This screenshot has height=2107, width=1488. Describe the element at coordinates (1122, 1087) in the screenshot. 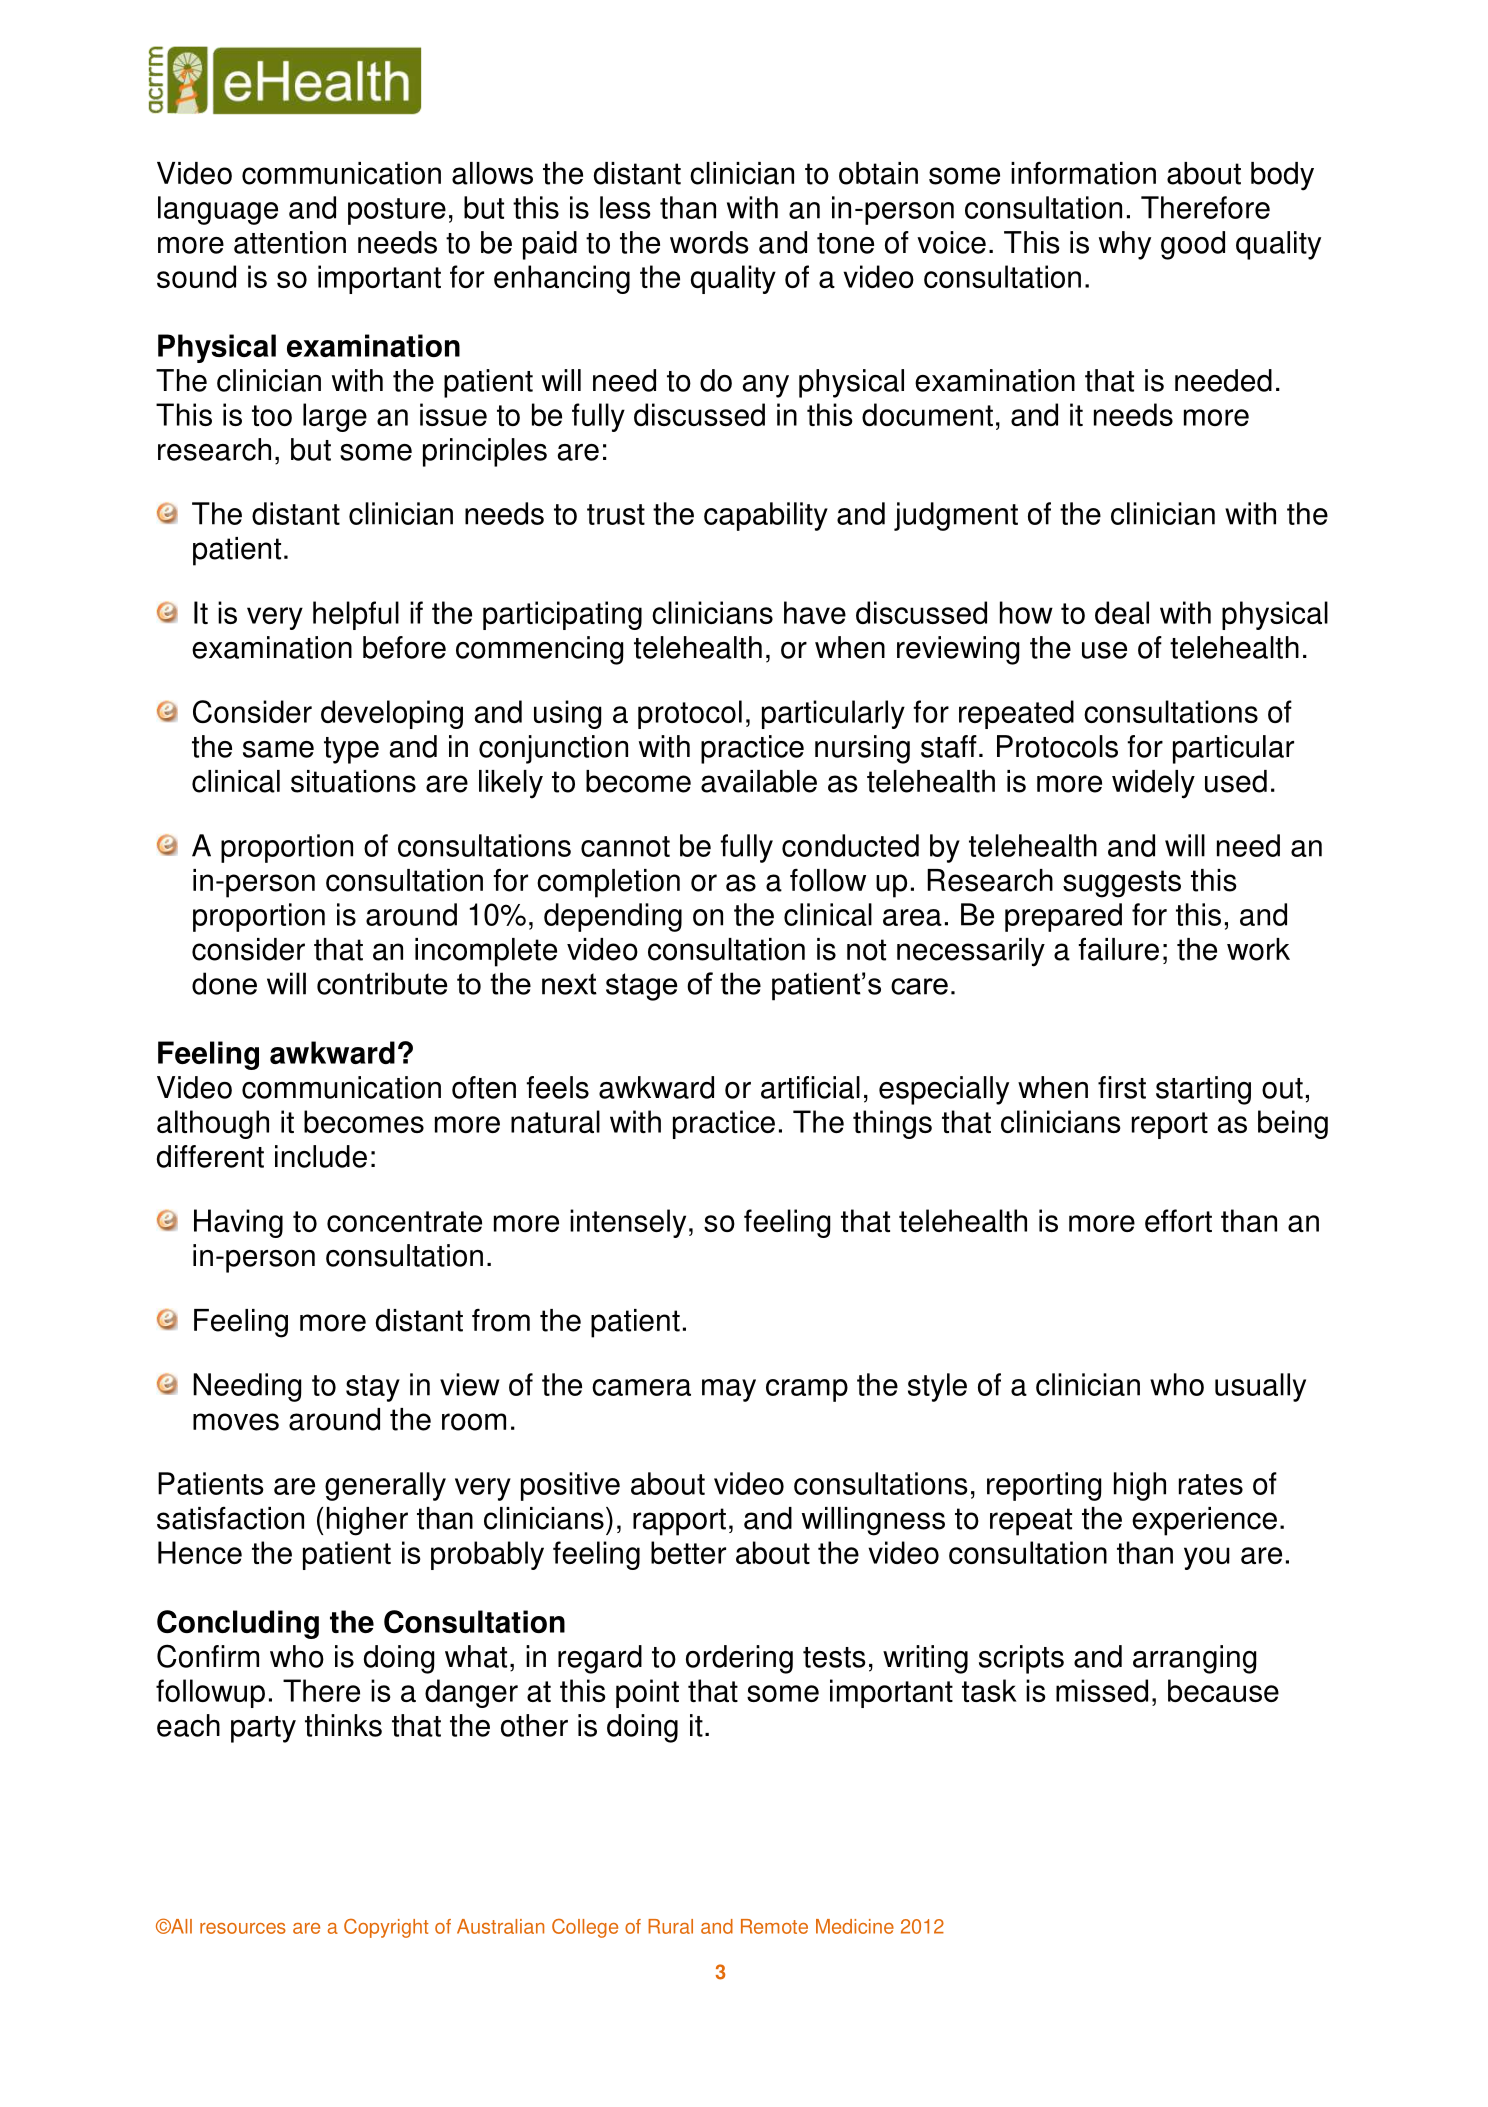

I see `first` at that location.
